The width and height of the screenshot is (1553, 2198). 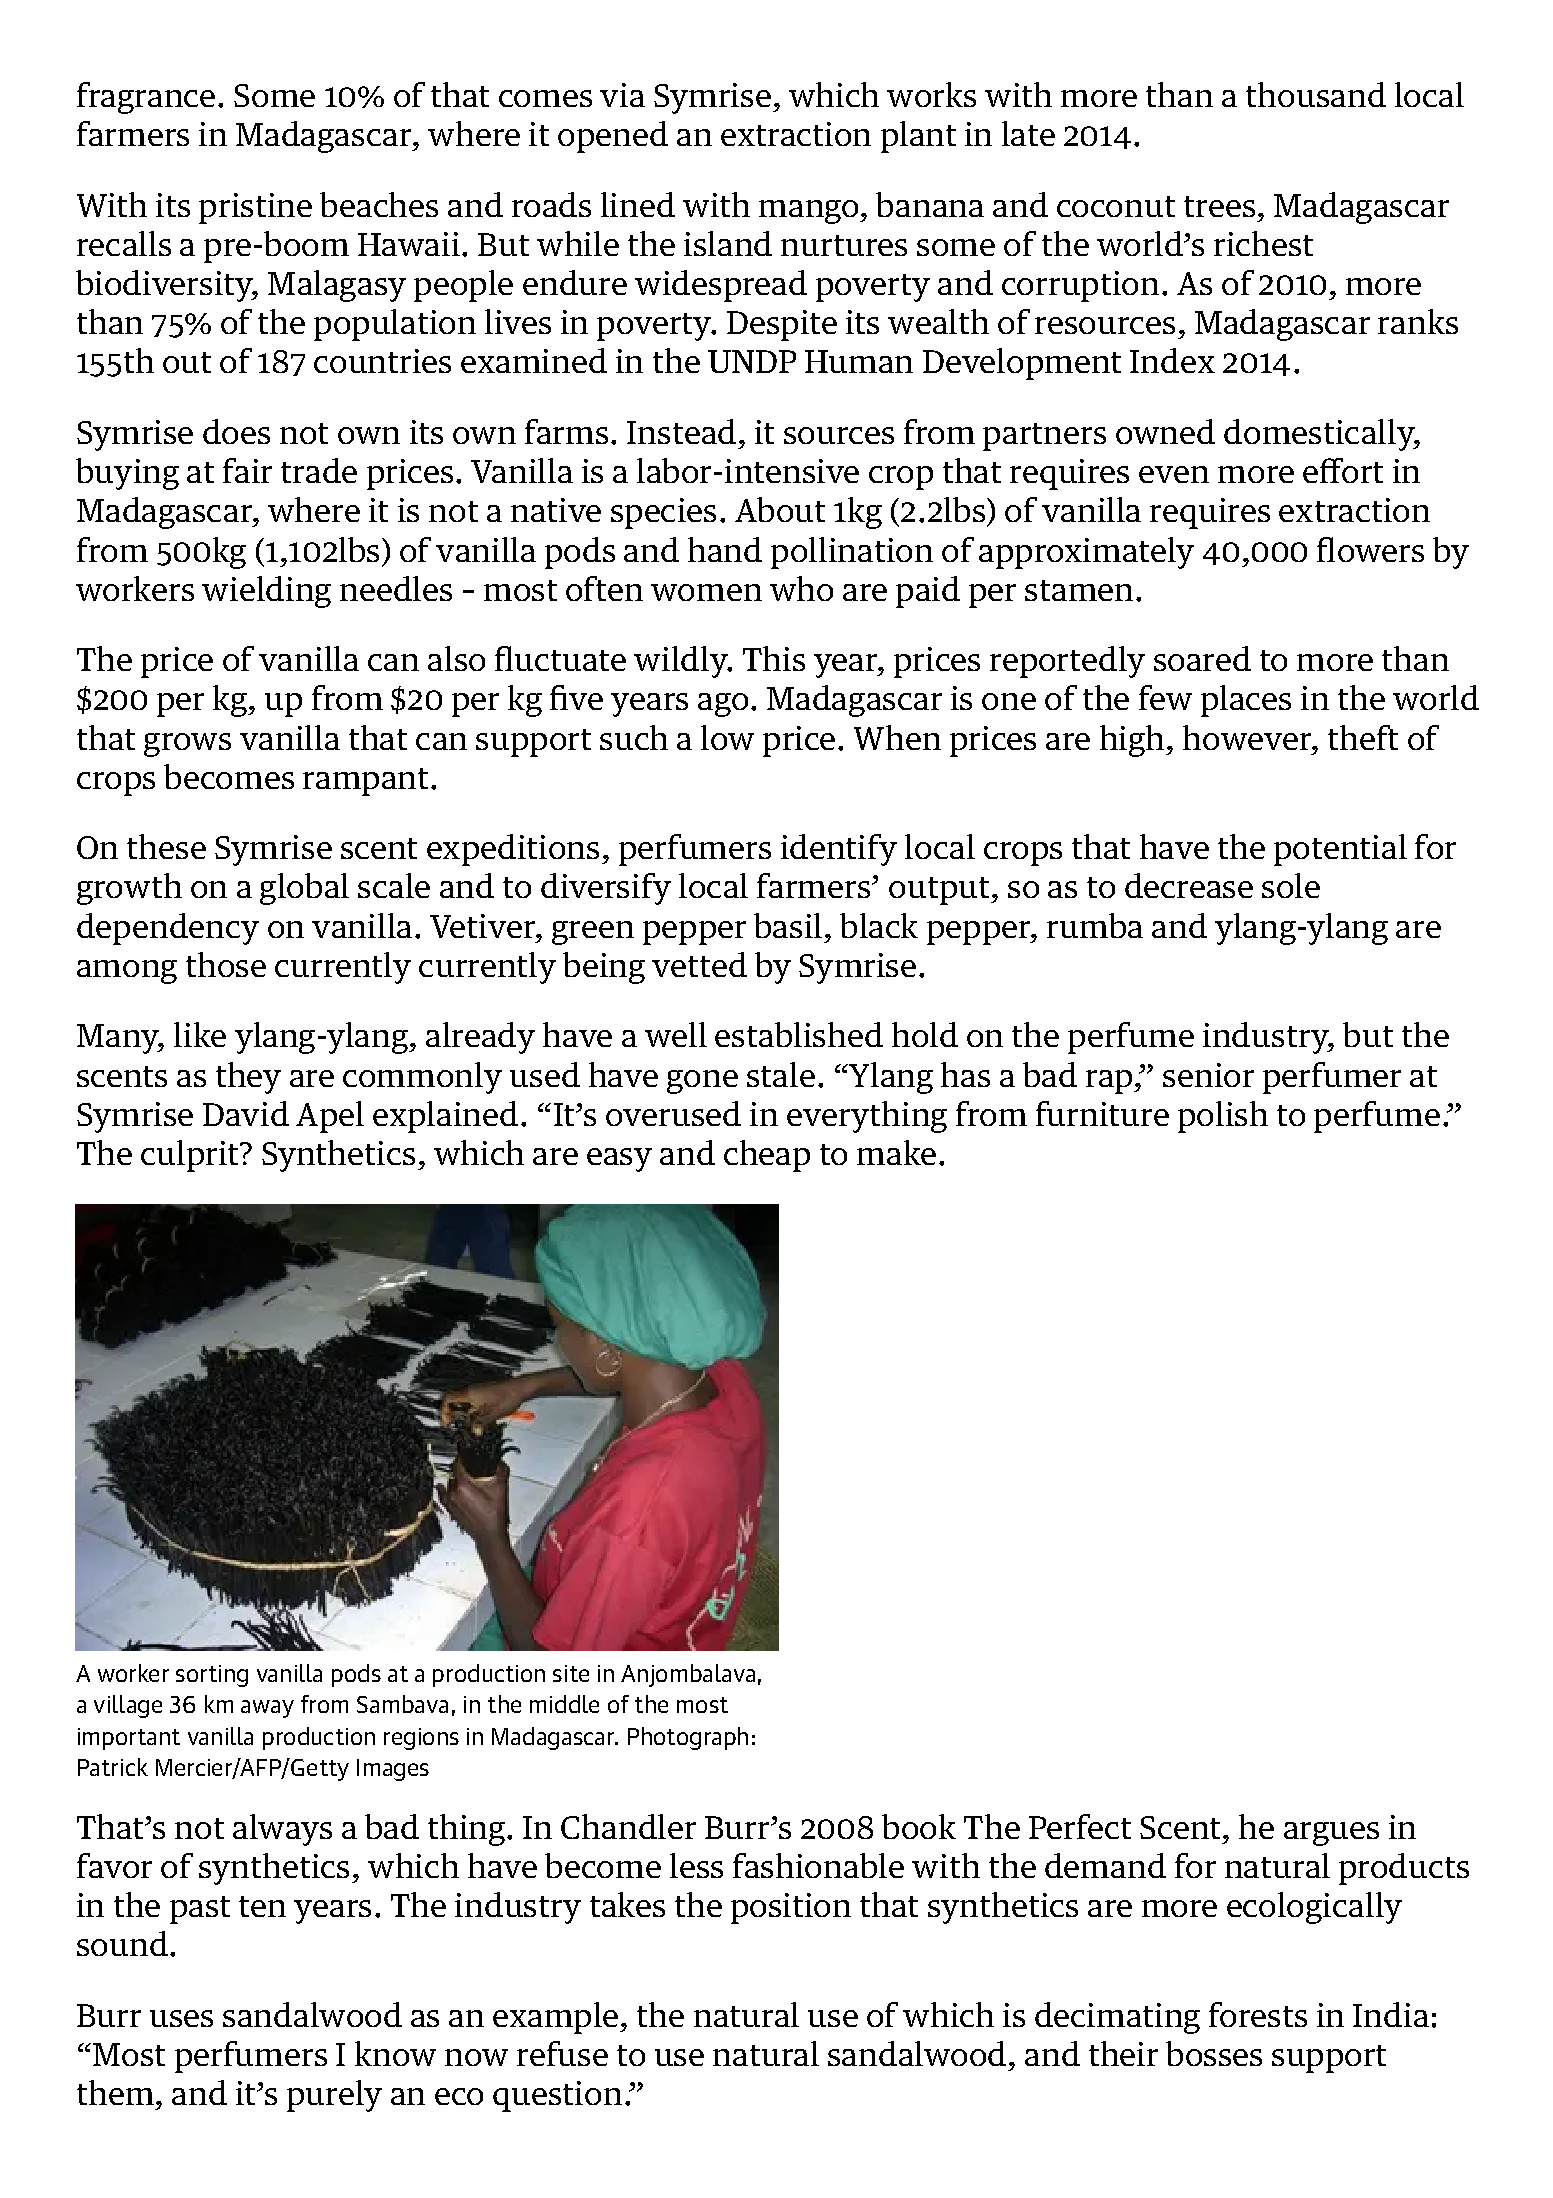 What do you see at coordinates (1219, 206) in the screenshot?
I see `trees` at bounding box center [1219, 206].
